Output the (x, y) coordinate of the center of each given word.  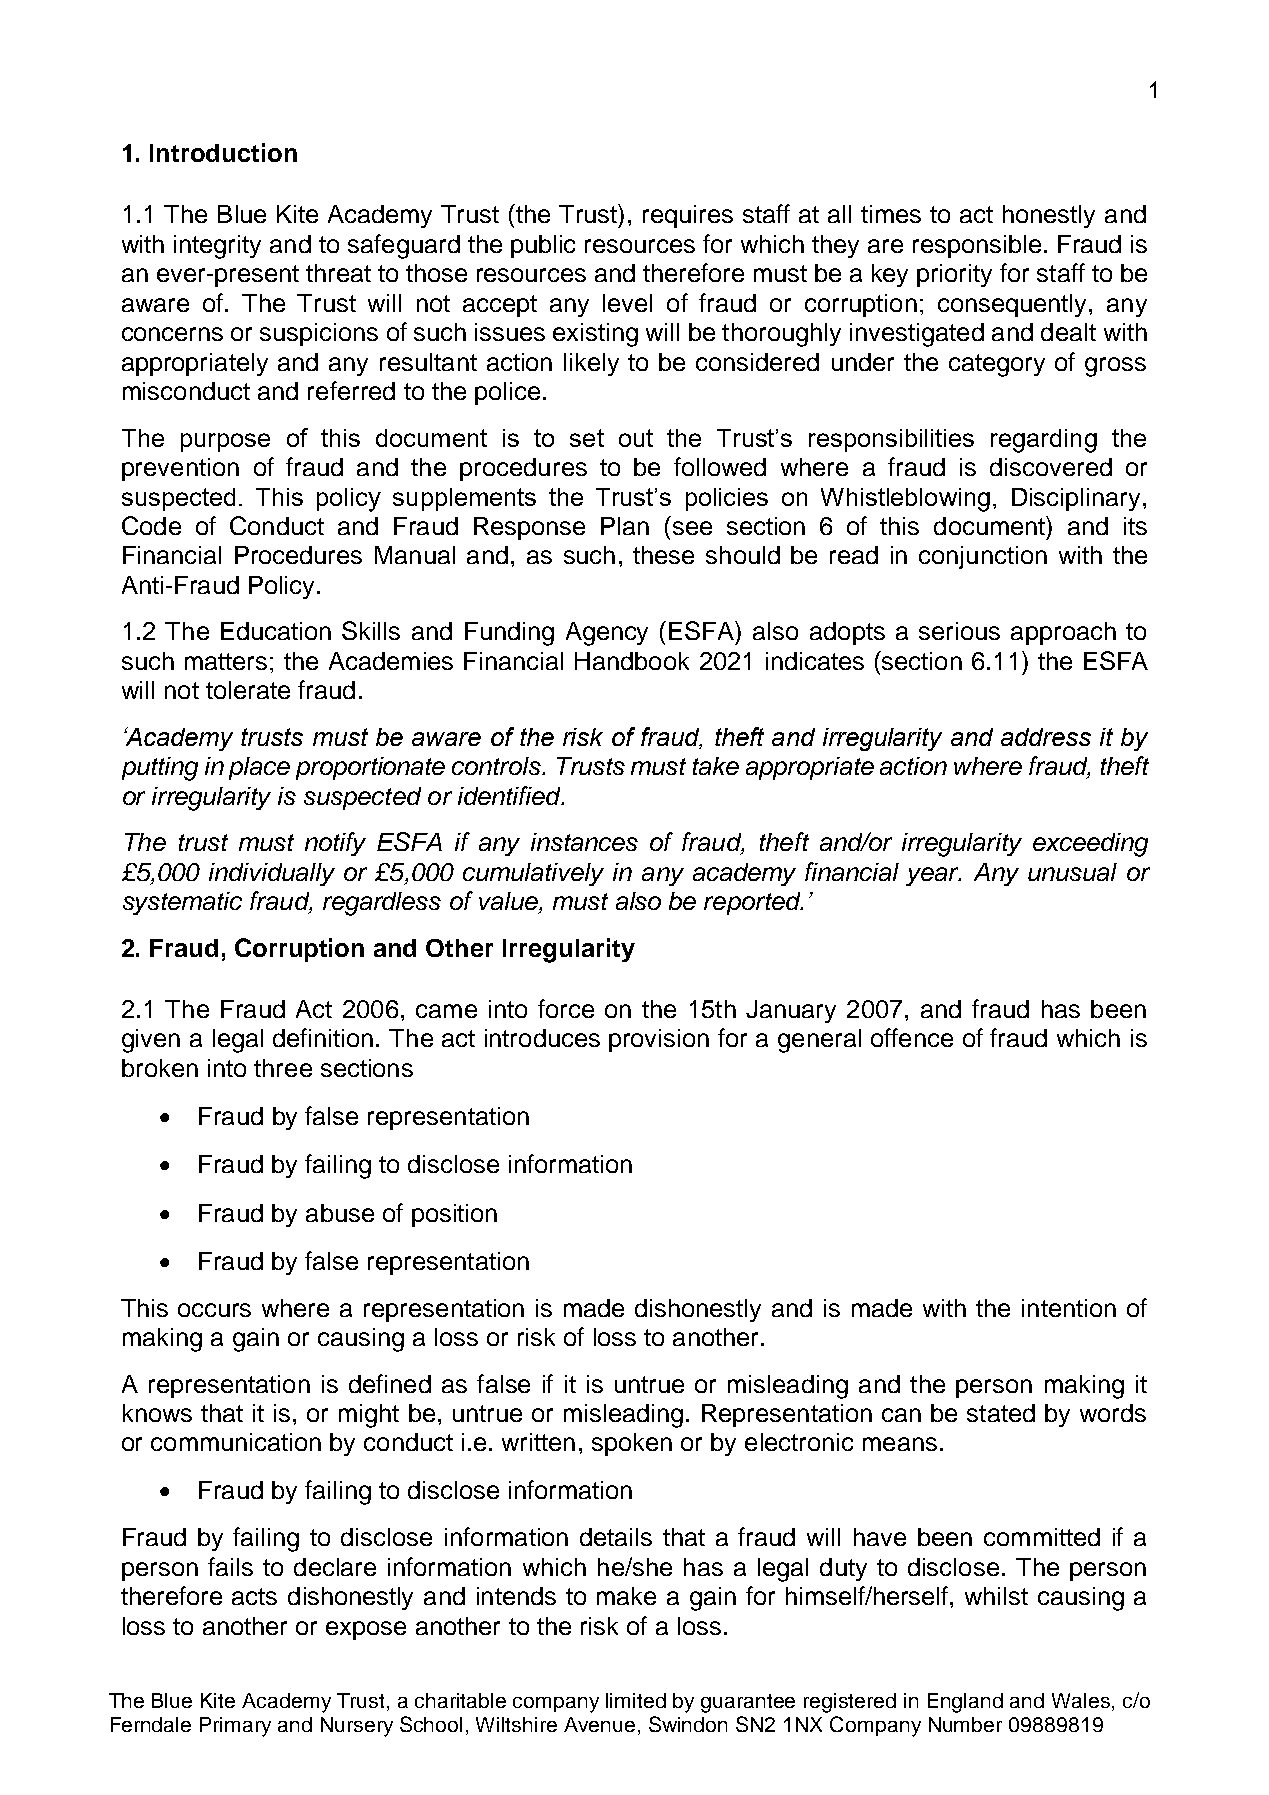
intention (1069, 1308)
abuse (340, 1213)
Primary (235, 1727)
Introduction (223, 152)
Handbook (632, 661)
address (1046, 737)
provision (659, 1040)
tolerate (248, 690)
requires (688, 216)
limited (636, 1700)
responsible (977, 246)
